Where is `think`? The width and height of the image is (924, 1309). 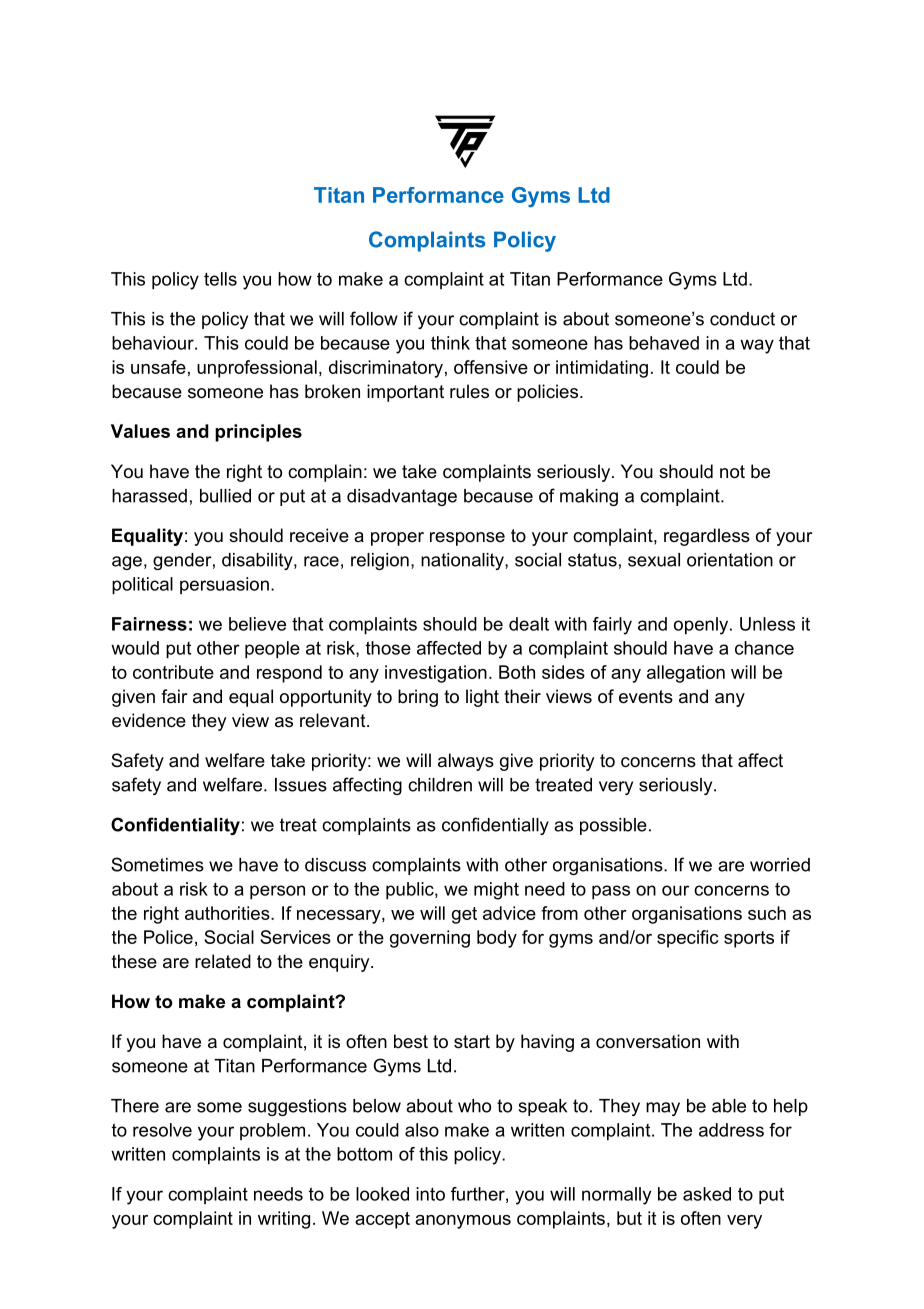 think is located at coordinates (450, 343).
